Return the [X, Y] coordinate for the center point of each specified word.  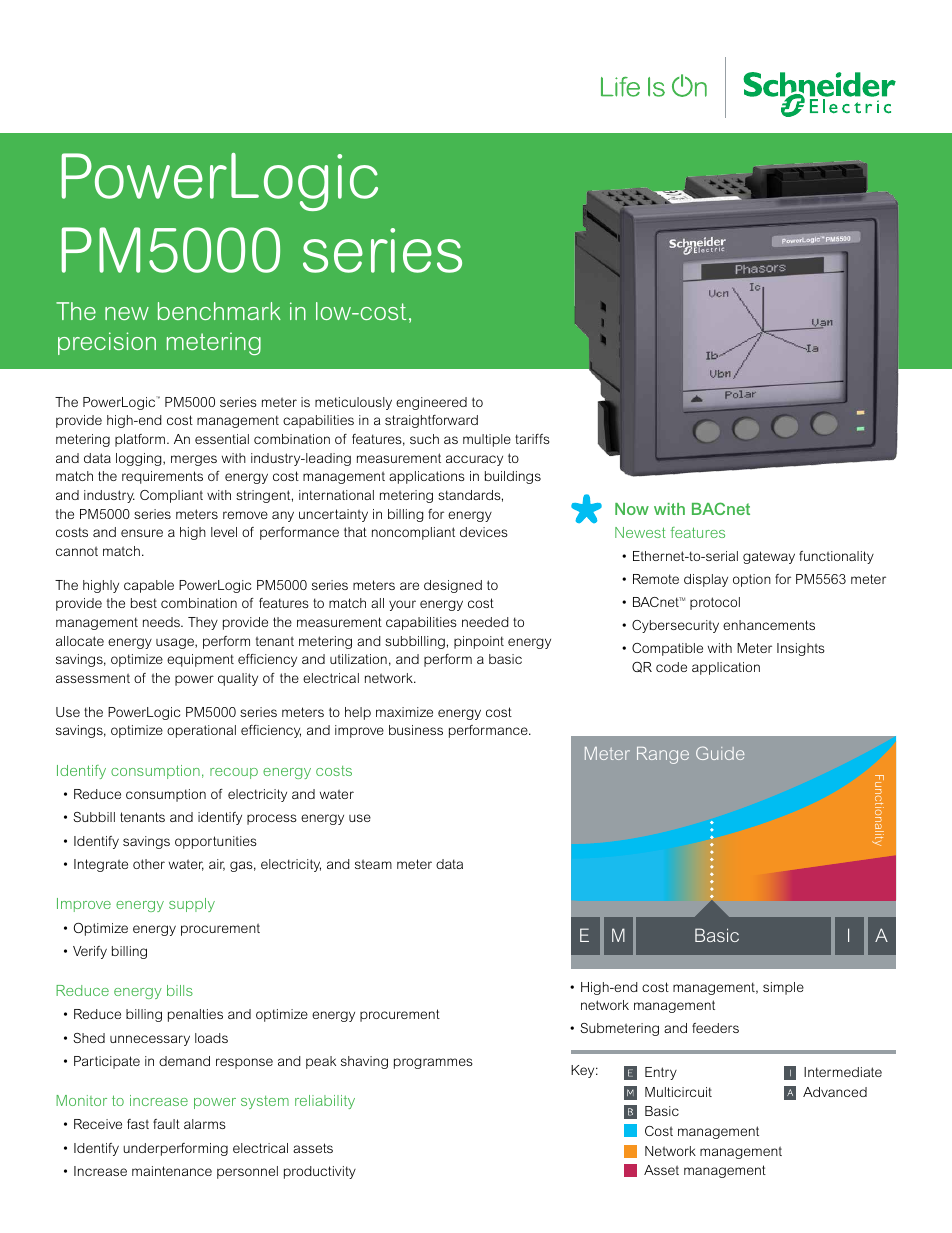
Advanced [835, 1092]
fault [166, 1124]
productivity [320, 1172]
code [671, 667]
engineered [431, 403]
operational [201, 731]
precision [107, 343]
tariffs [532, 439]
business [416, 730]
